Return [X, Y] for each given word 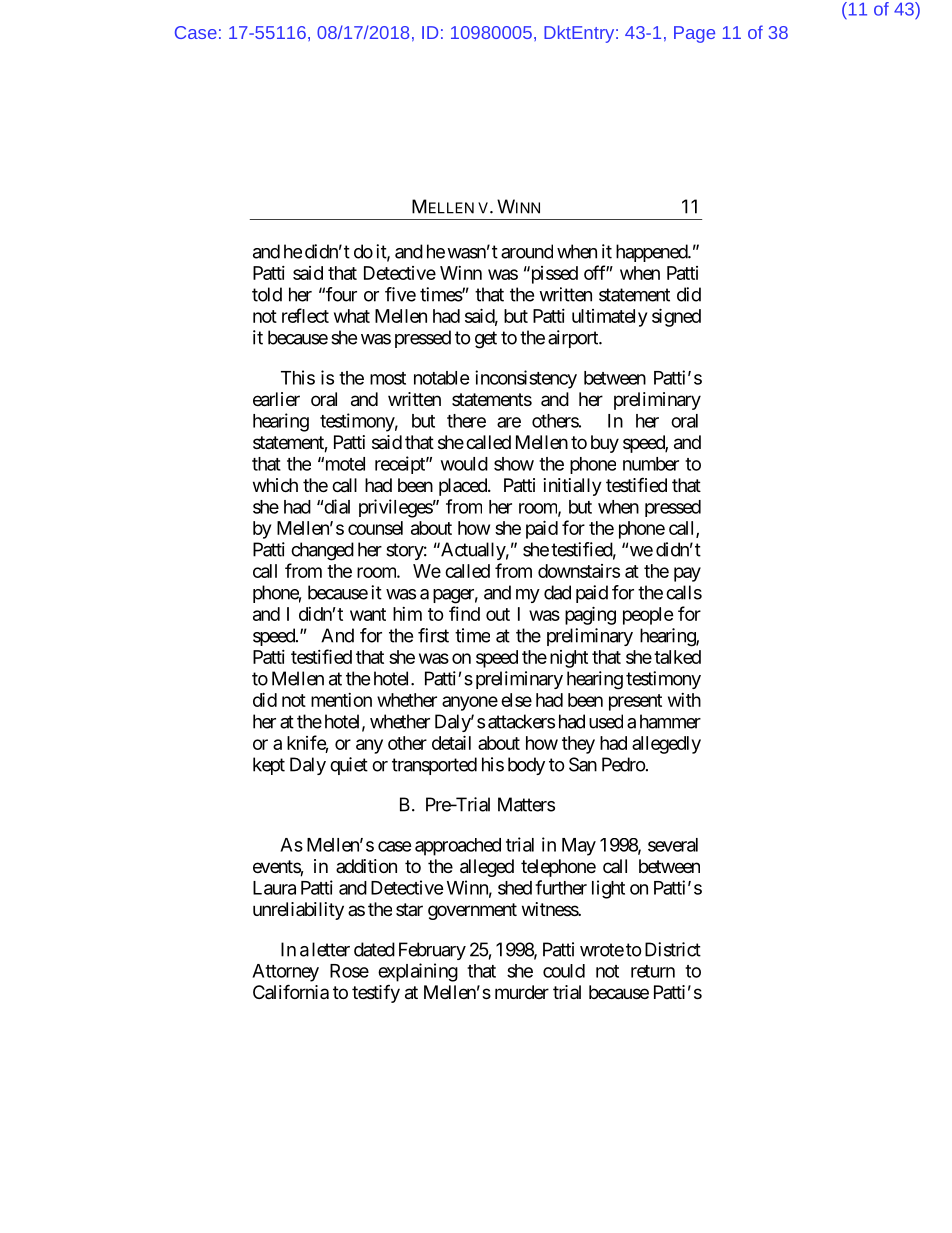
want [368, 614]
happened [652, 253]
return [653, 971]
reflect [305, 315]
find [464, 613]
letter [331, 949]
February [432, 951]
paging [590, 615]
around [527, 251]
